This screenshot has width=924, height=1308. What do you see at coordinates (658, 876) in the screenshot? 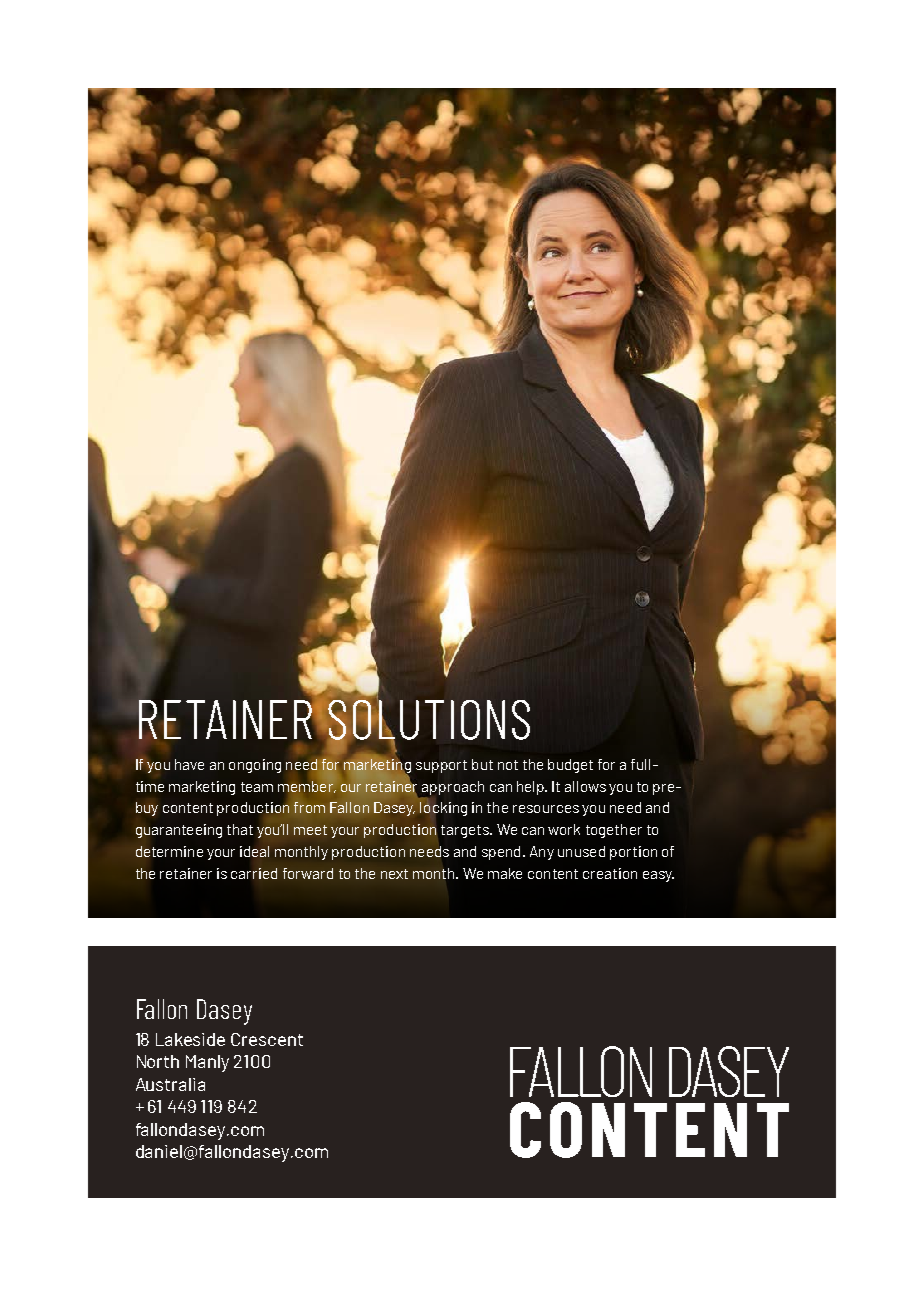
I see `easy` at bounding box center [658, 876].
